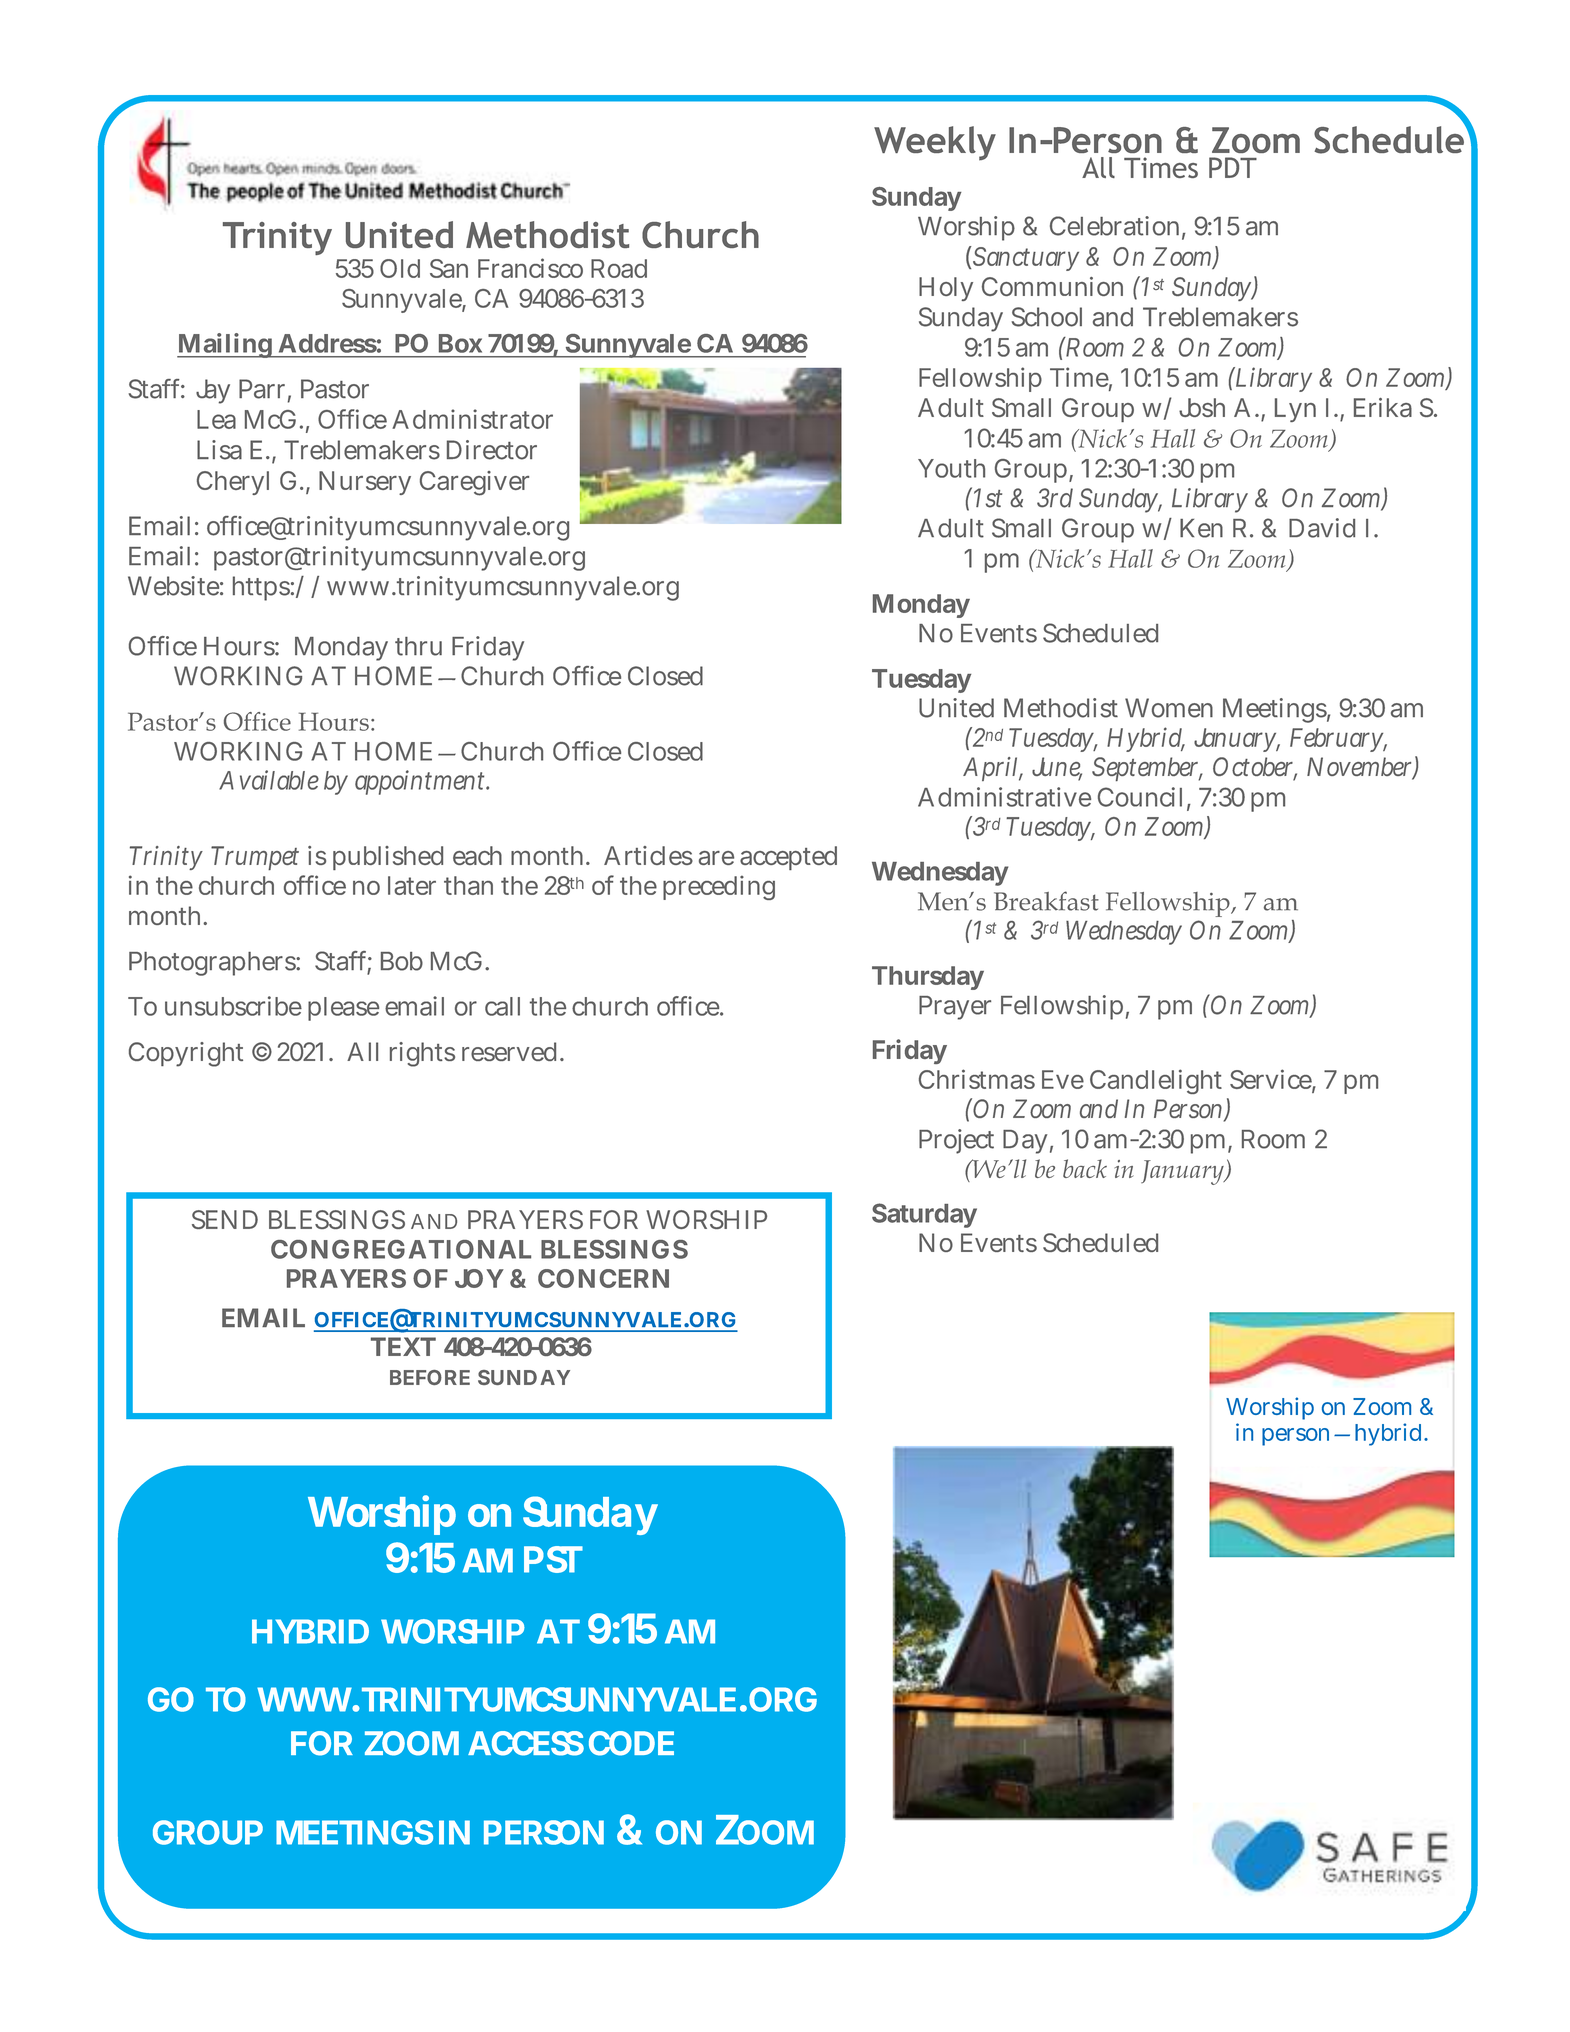 This screenshot has height=2032, width=1570. I want to click on Nursery, so click(365, 483).
